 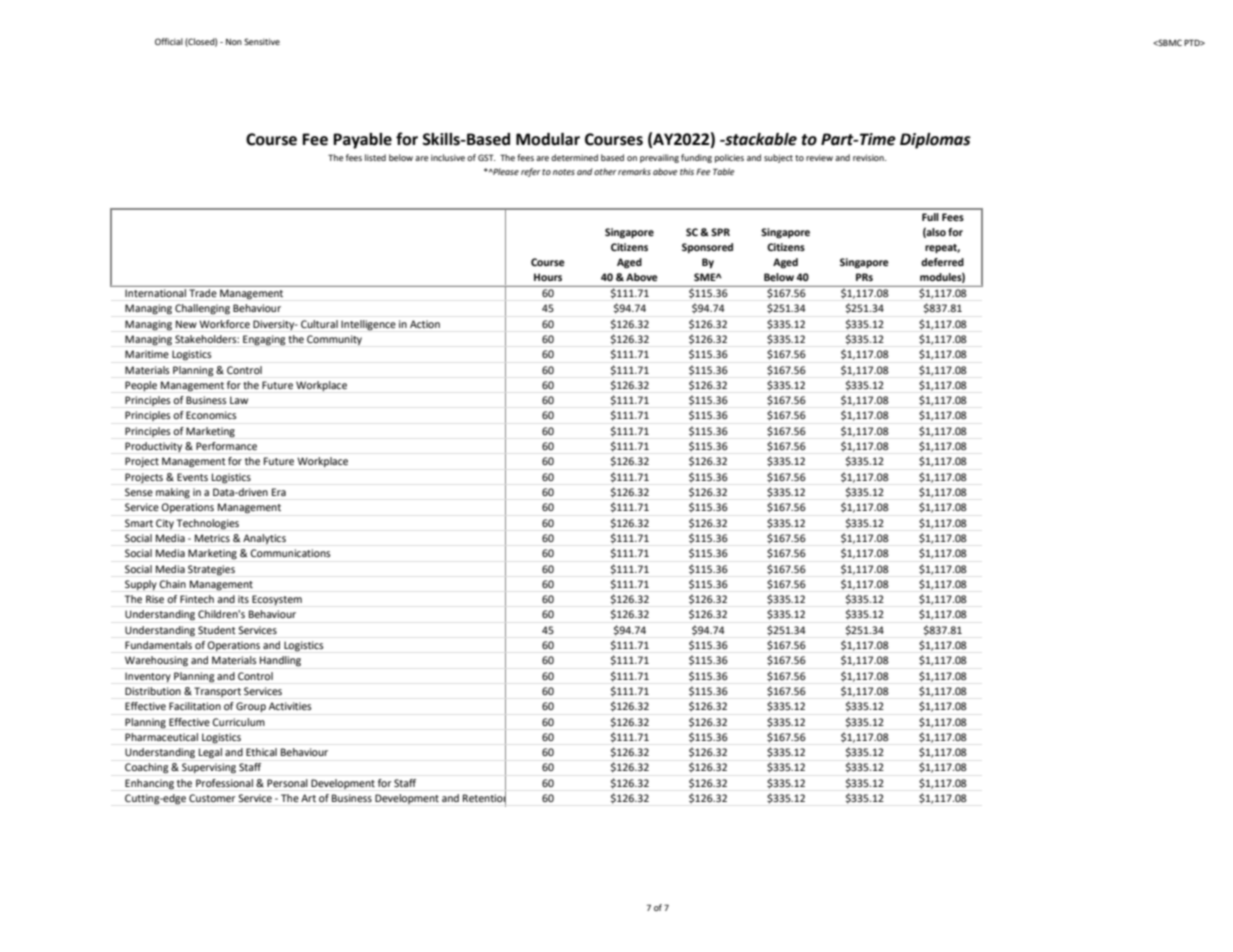 I want to click on Modular, so click(x=548, y=139).
